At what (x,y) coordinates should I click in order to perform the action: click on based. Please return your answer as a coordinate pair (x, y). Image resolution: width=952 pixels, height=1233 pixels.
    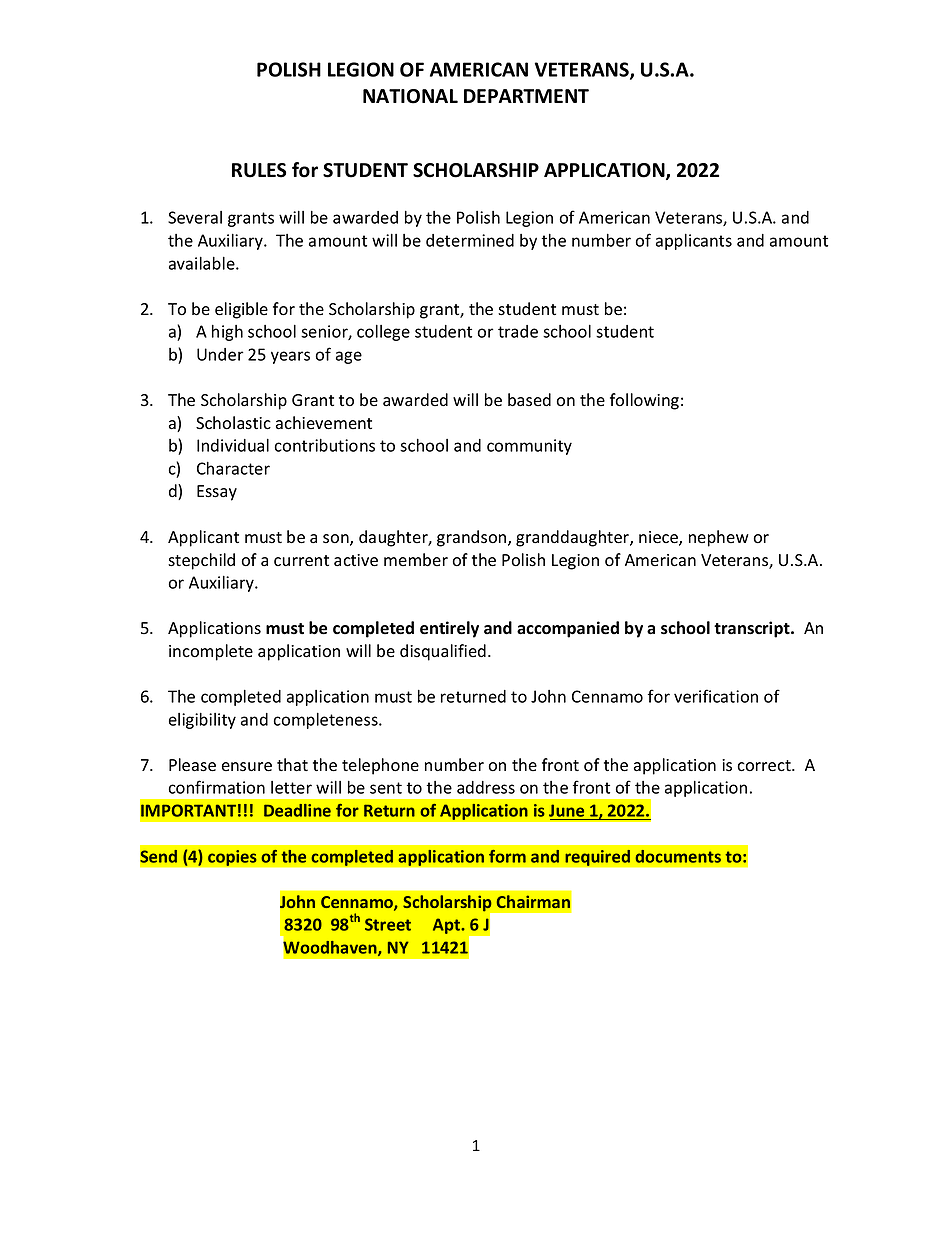
    Looking at the image, I should click on (529, 400).
